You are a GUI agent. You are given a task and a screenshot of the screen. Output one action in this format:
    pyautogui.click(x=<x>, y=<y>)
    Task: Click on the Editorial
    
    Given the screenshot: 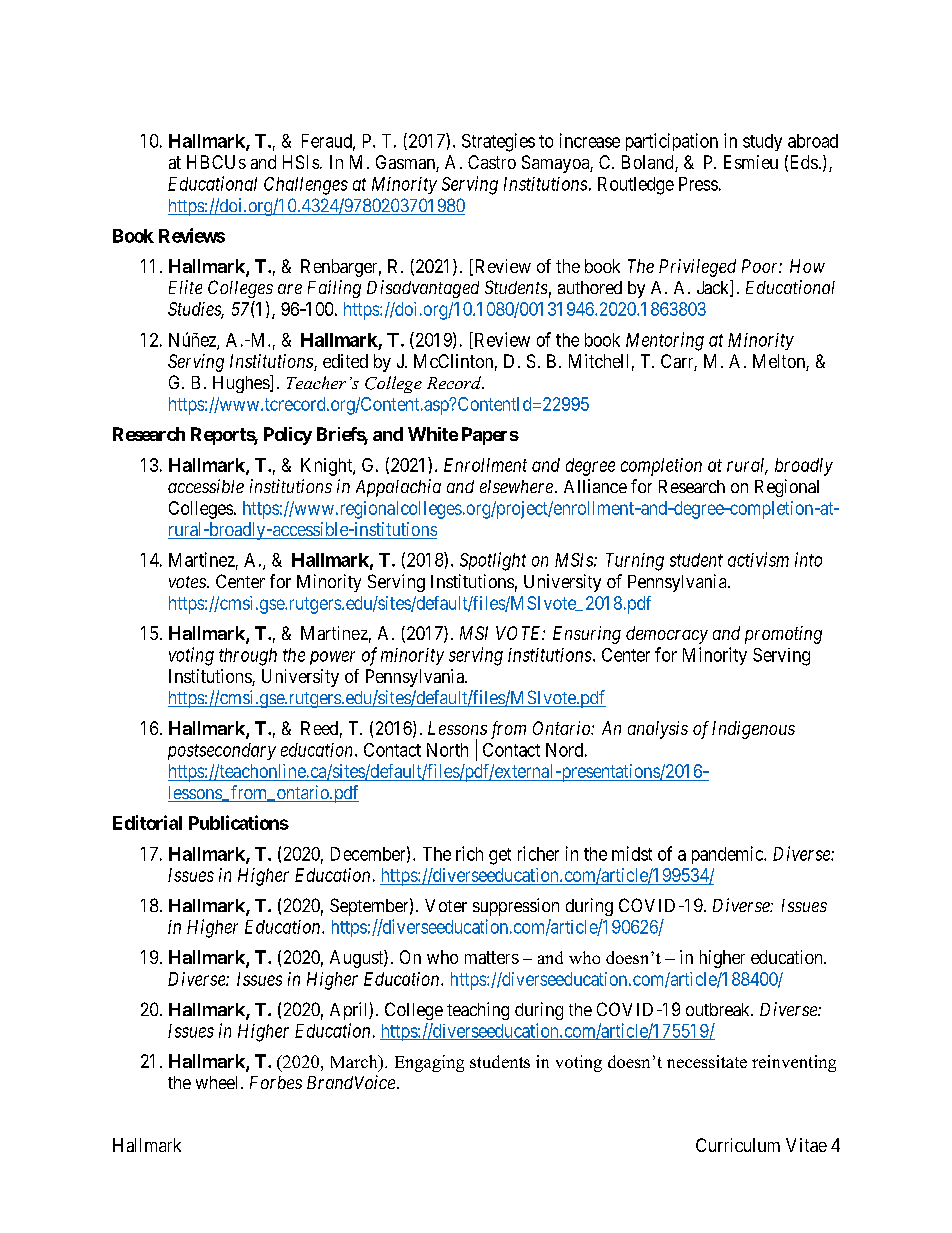 What is the action you would take?
    pyautogui.click(x=147, y=822)
